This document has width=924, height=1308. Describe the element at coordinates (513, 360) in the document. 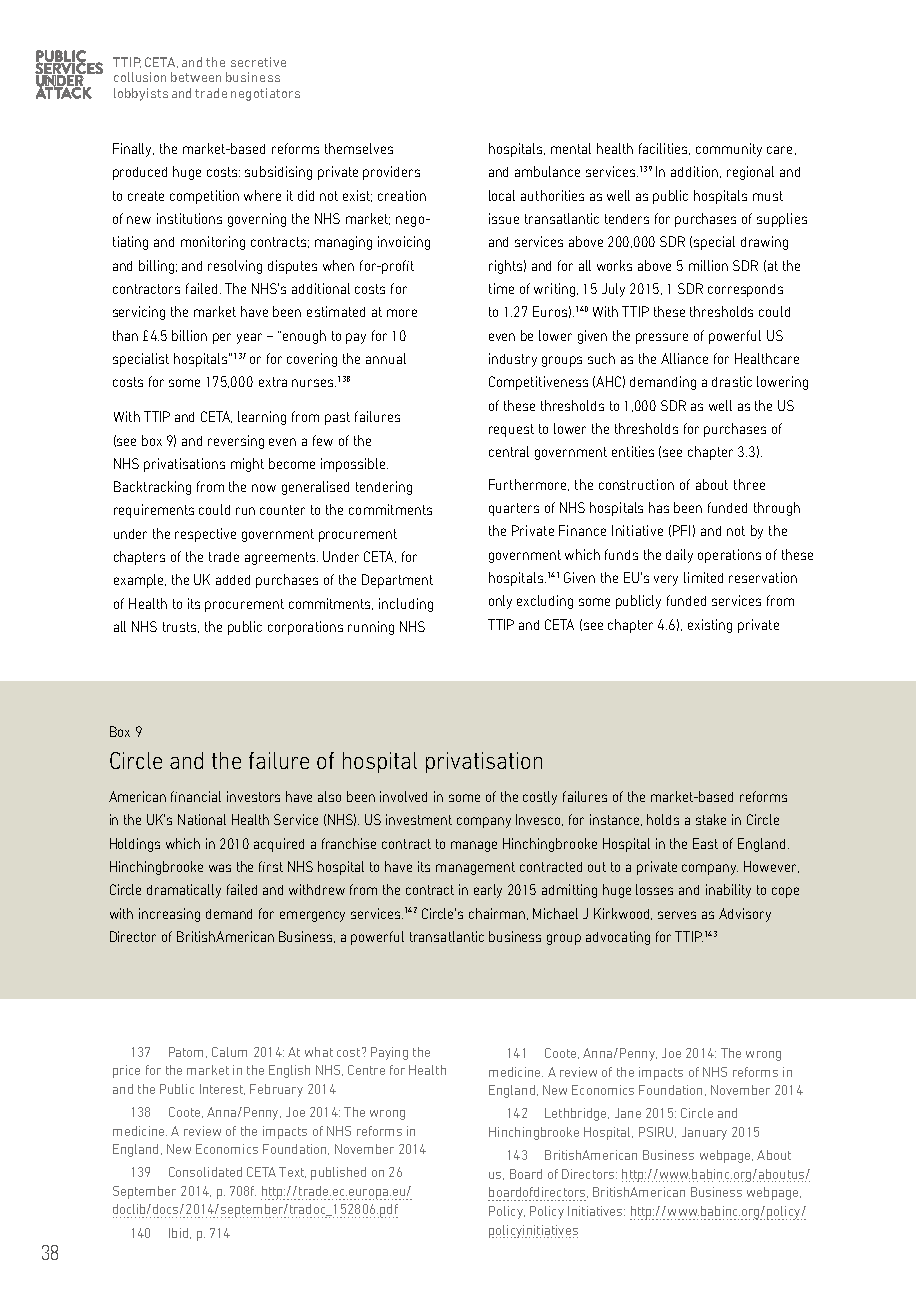

I see `industry` at that location.
